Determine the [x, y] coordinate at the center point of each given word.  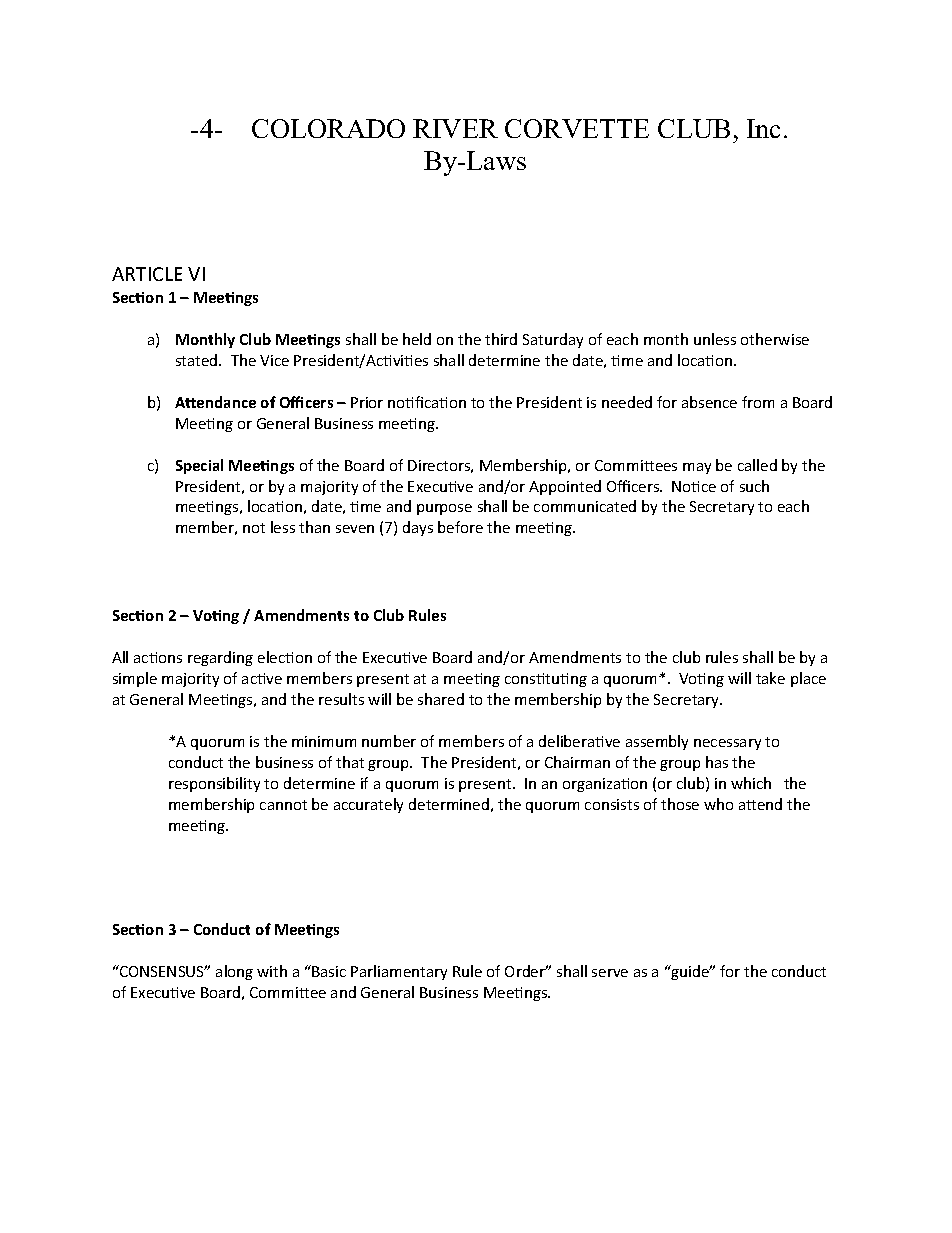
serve [610, 973]
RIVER [455, 128]
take [770, 678]
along [234, 972]
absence [709, 402]
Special [199, 466]
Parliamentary [399, 972]
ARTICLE [147, 274]
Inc [763, 128]
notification [427, 402]
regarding [220, 658]
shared [441, 699]
